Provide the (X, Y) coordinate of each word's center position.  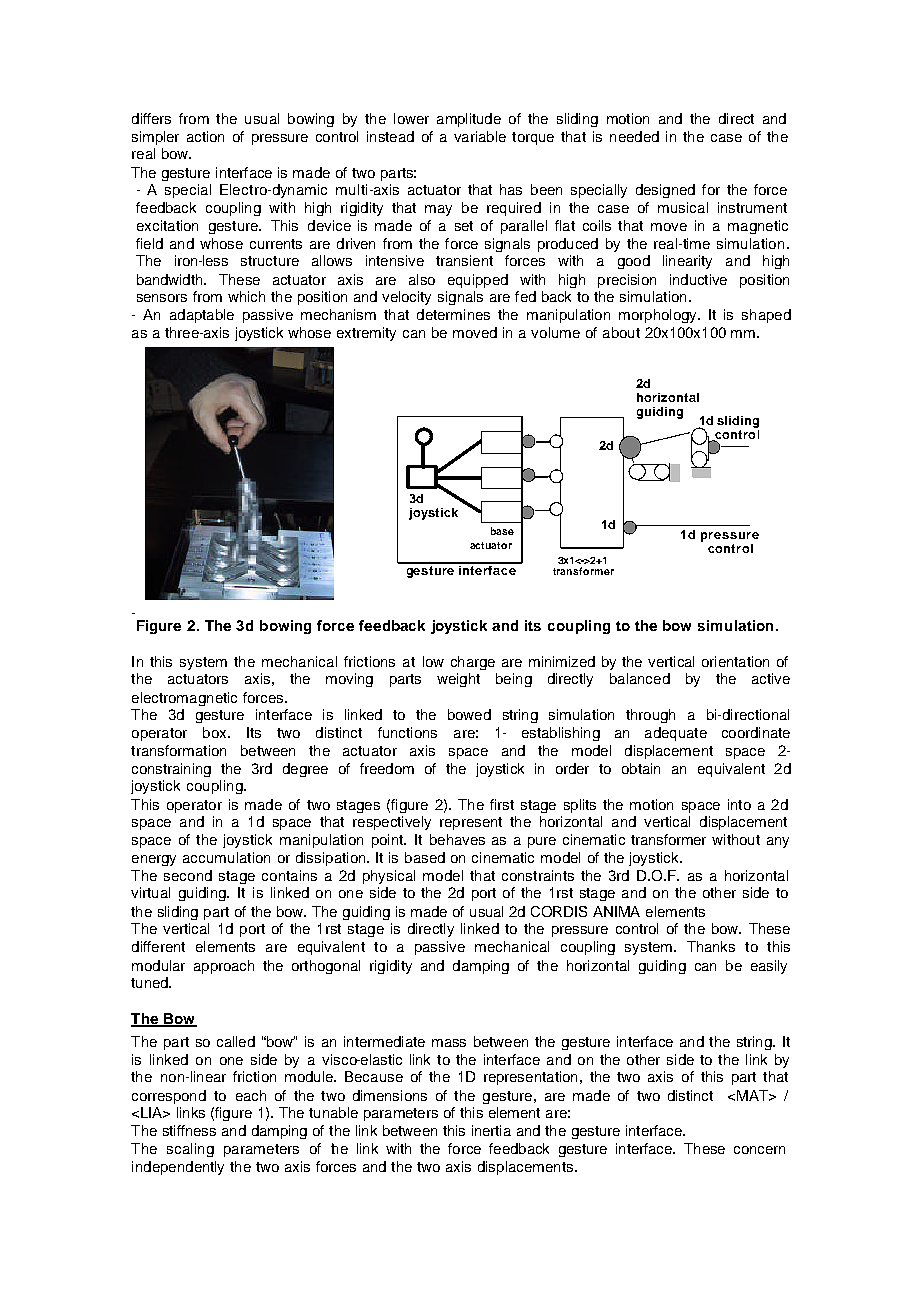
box (216, 732)
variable (480, 136)
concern (759, 1150)
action (205, 136)
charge (473, 663)
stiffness (189, 1130)
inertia (491, 1130)
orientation (735, 661)
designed (665, 191)
